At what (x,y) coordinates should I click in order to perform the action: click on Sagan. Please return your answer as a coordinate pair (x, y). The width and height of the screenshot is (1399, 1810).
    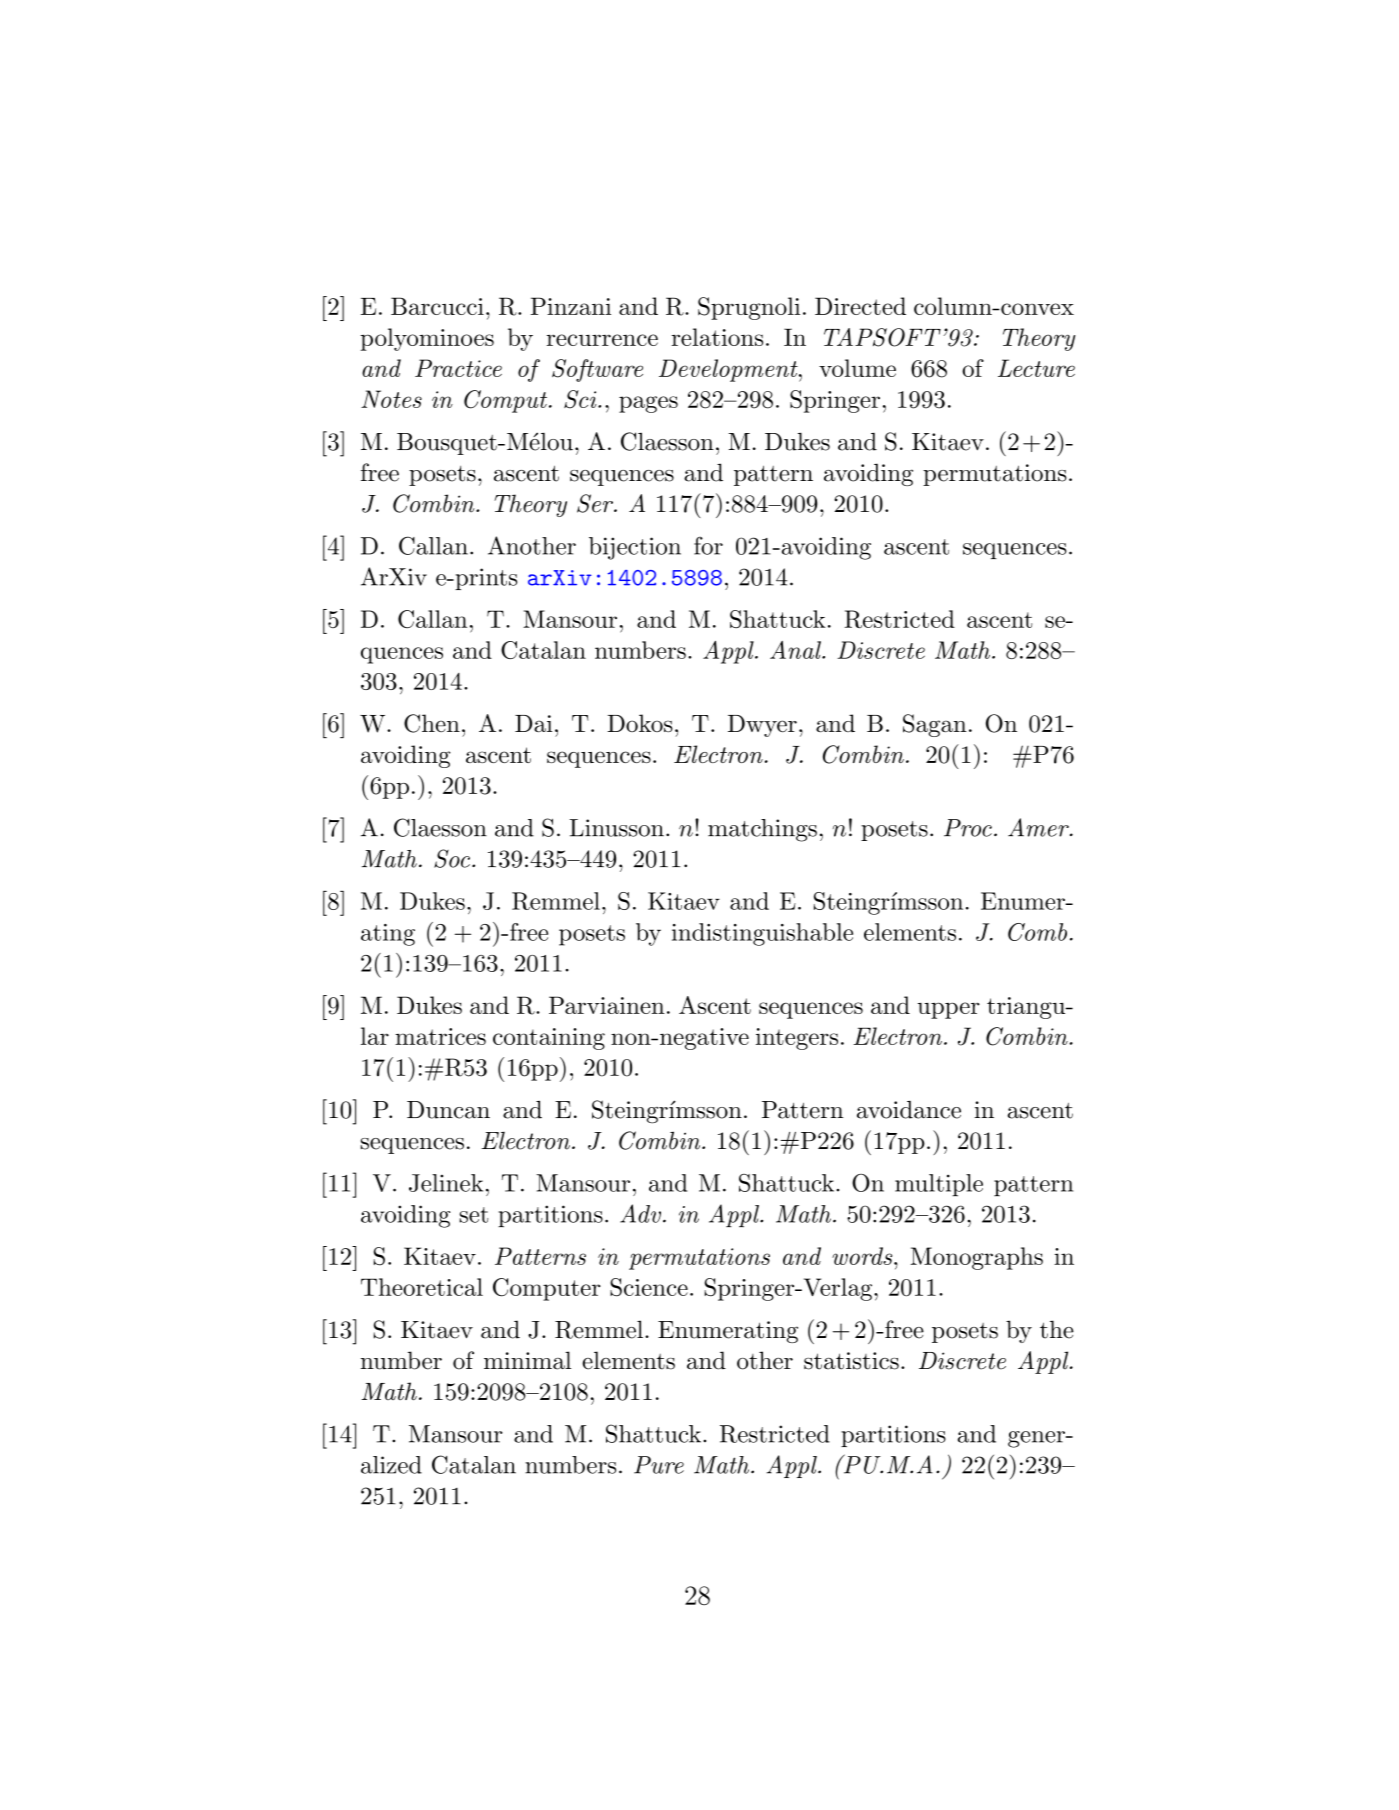
    Looking at the image, I should click on (935, 725).
